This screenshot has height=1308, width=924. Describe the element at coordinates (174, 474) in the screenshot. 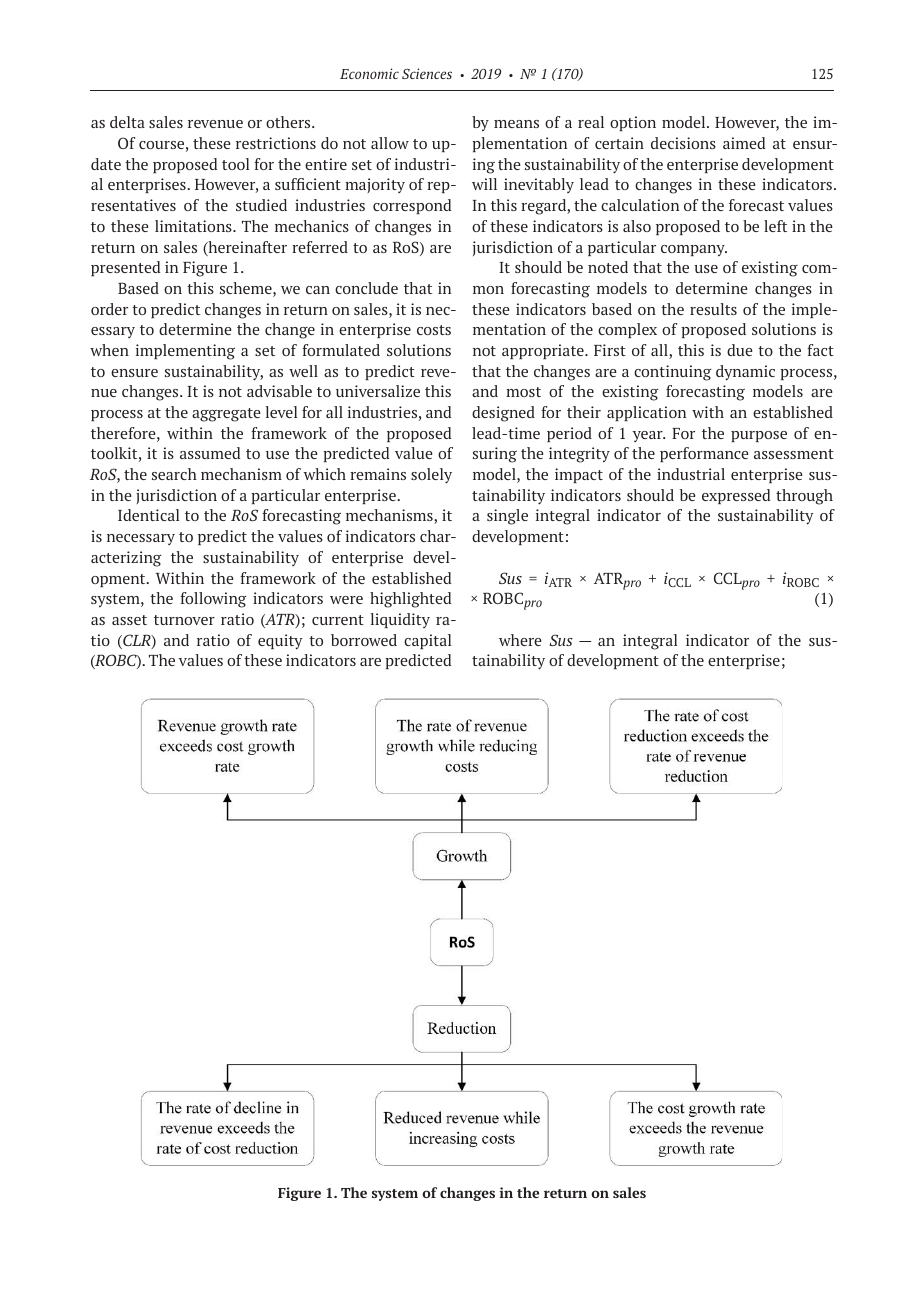

I see `search` at that location.
